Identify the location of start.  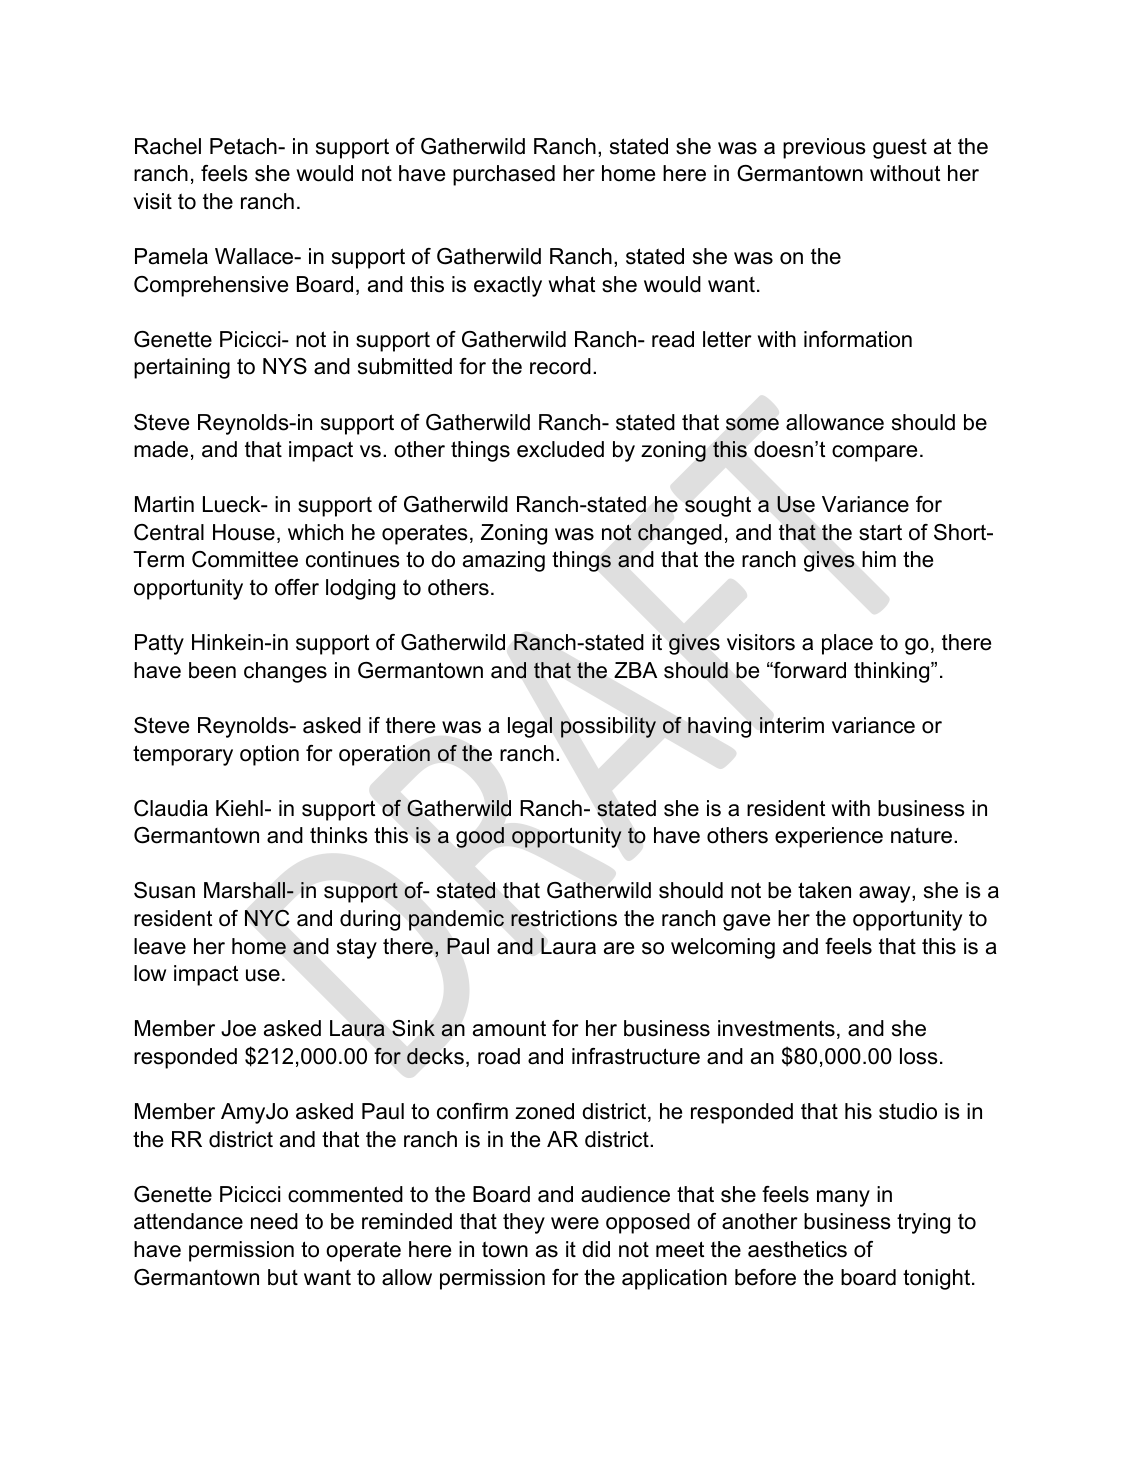
(880, 532).
